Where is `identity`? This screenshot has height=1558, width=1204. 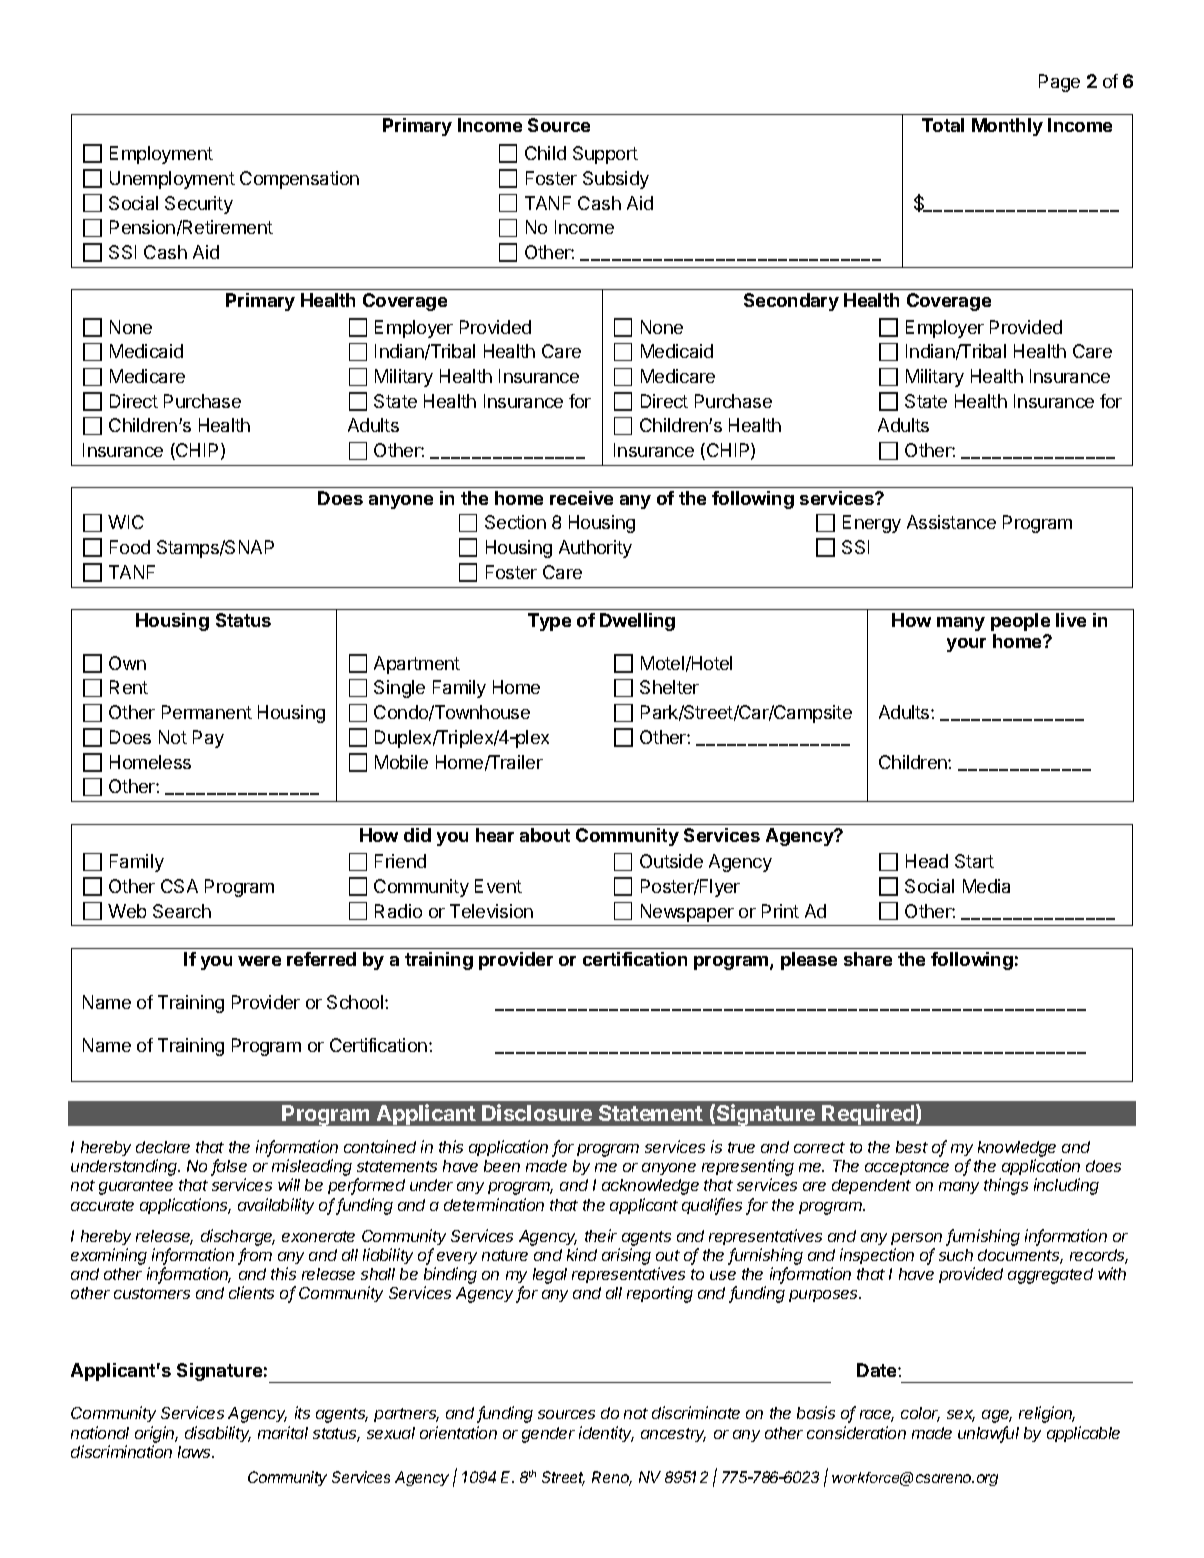 identity is located at coordinates (606, 1434).
